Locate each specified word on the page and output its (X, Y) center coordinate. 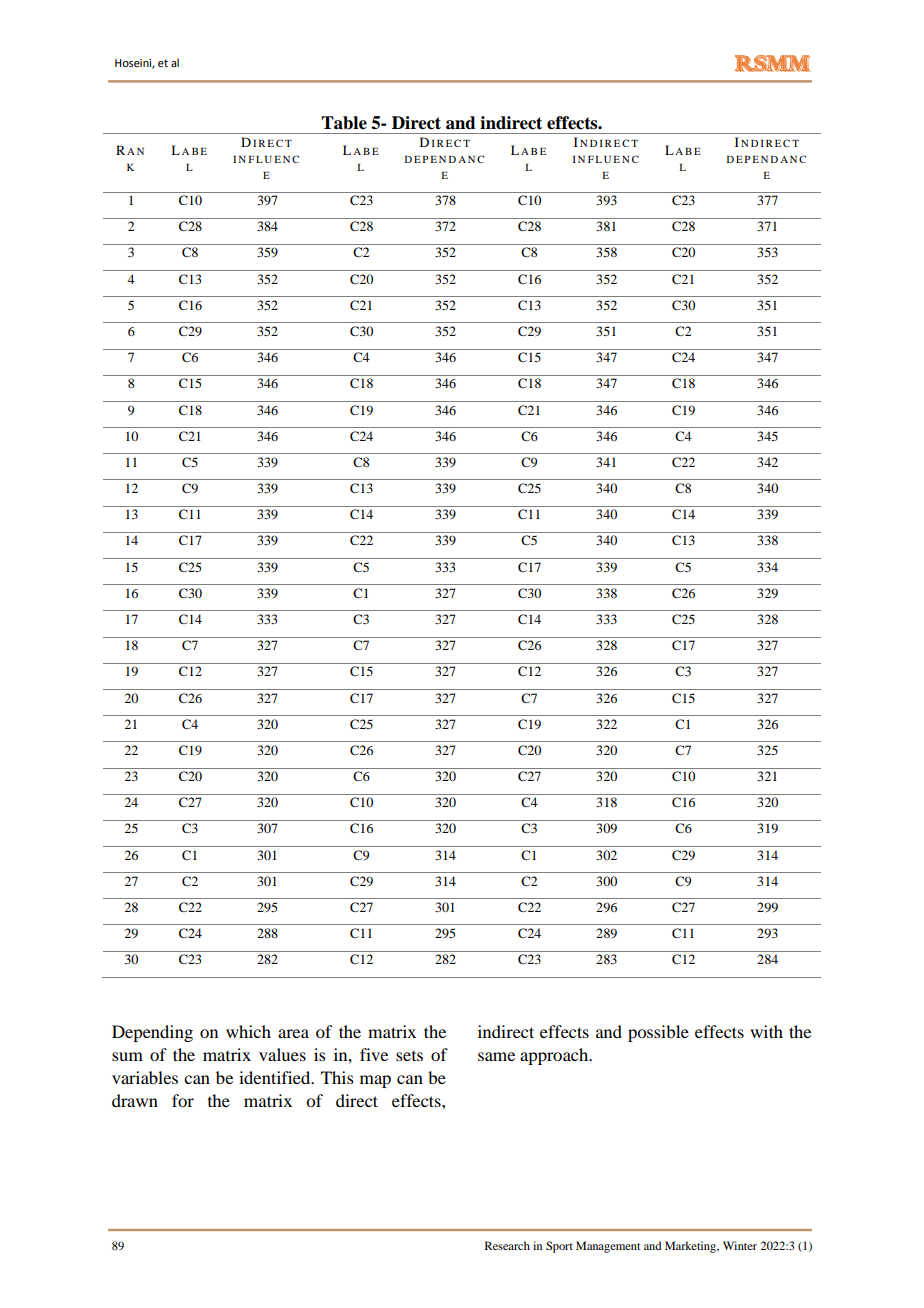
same (496, 1056)
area (293, 1033)
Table (344, 123)
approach (555, 1056)
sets (409, 1056)
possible (658, 1033)
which (248, 1031)
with (766, 1031)
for (183, 1100)
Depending (152, 1033)
